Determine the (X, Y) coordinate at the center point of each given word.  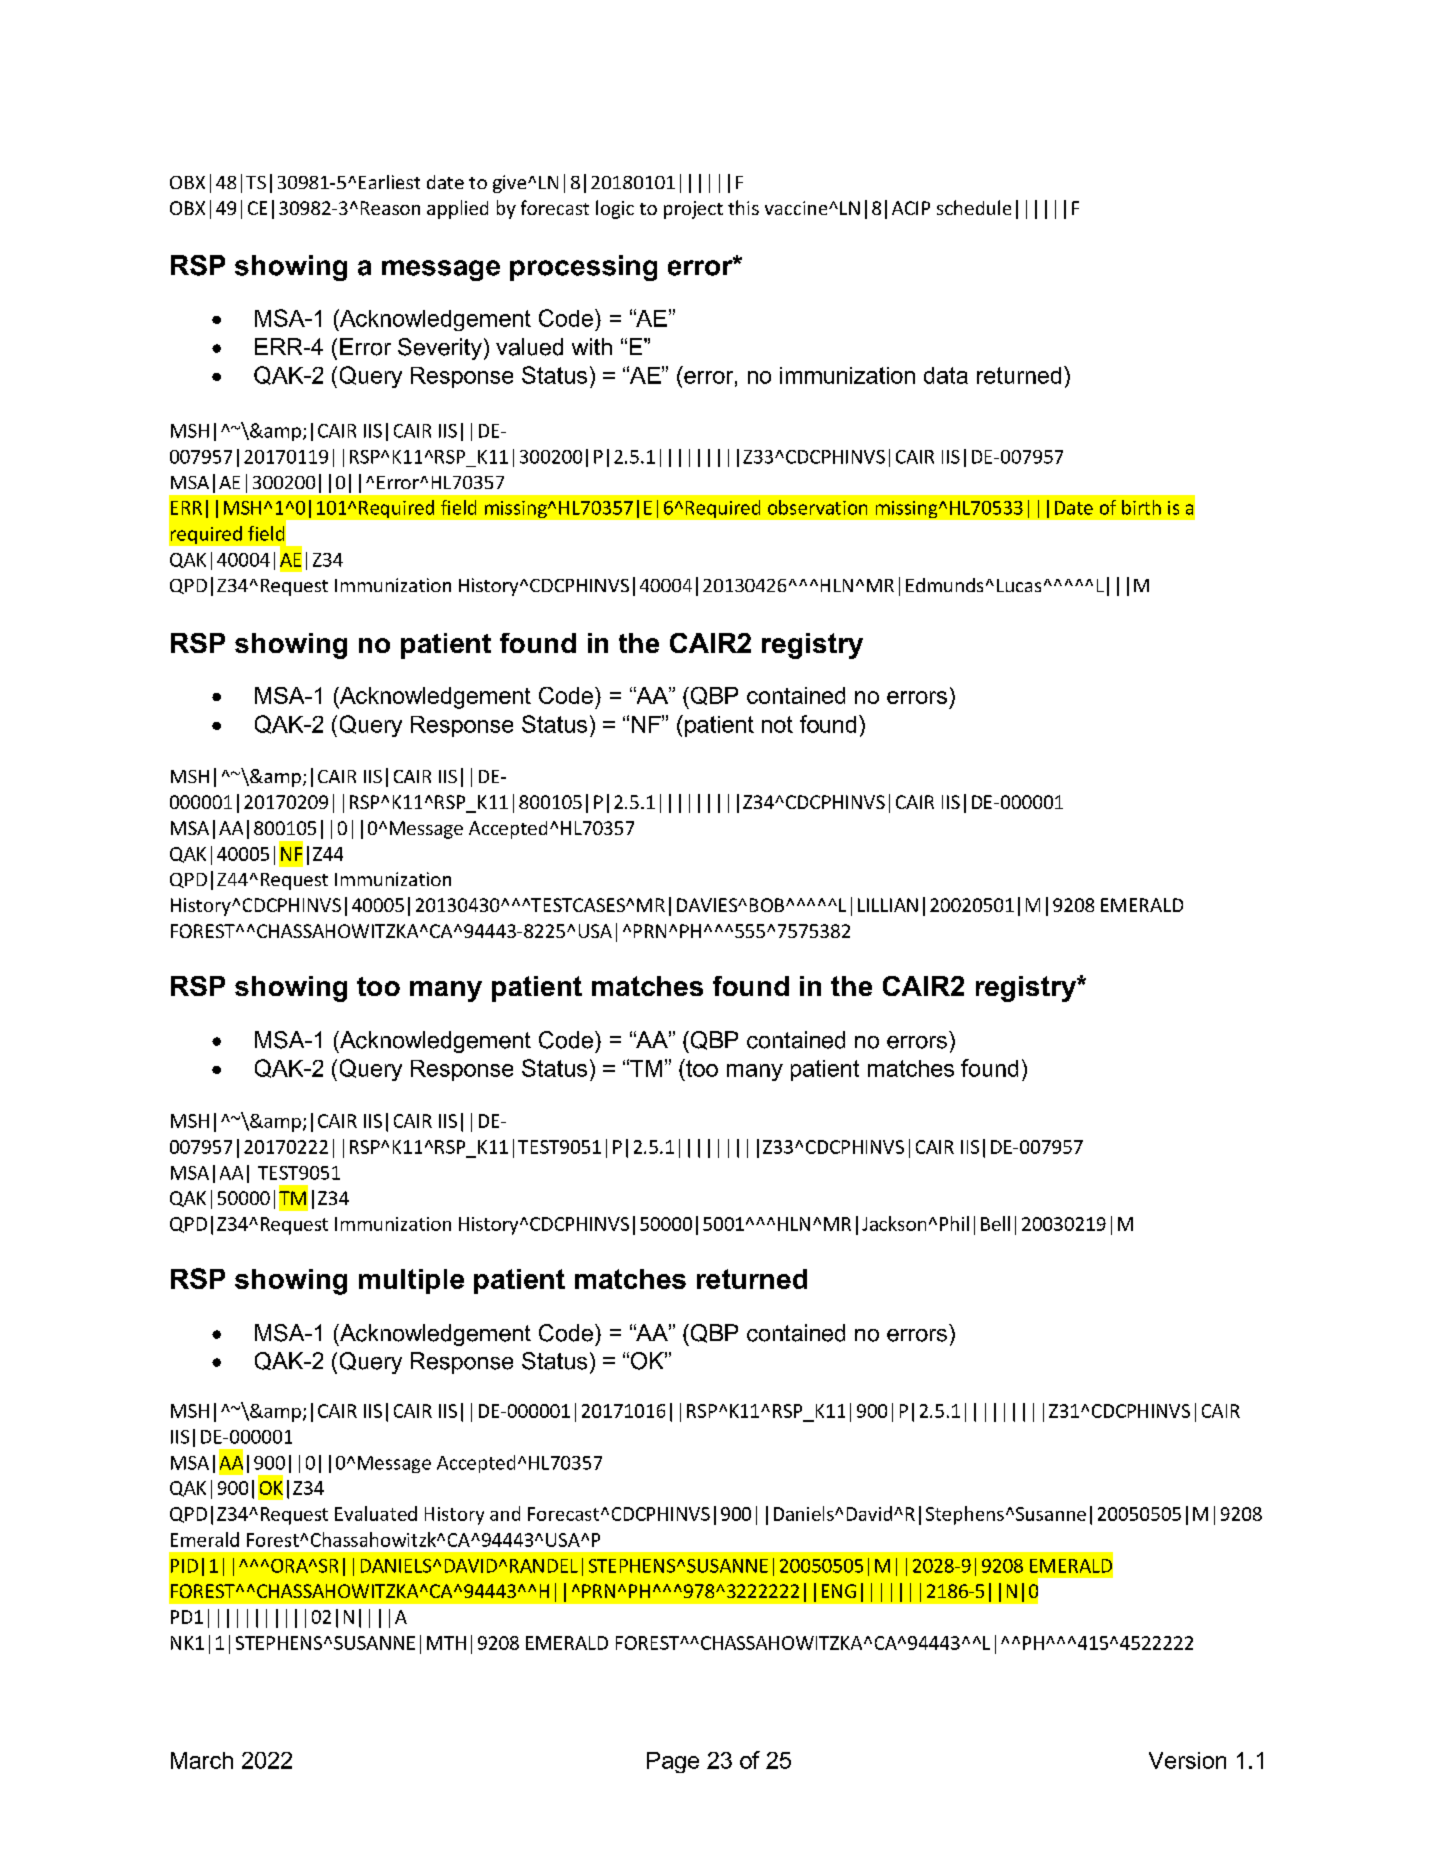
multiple (411, 1281)
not (777, 724)
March (202, 1760)
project (693, 210)
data (946, 375)
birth (1141, 507)
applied (457, 209)
